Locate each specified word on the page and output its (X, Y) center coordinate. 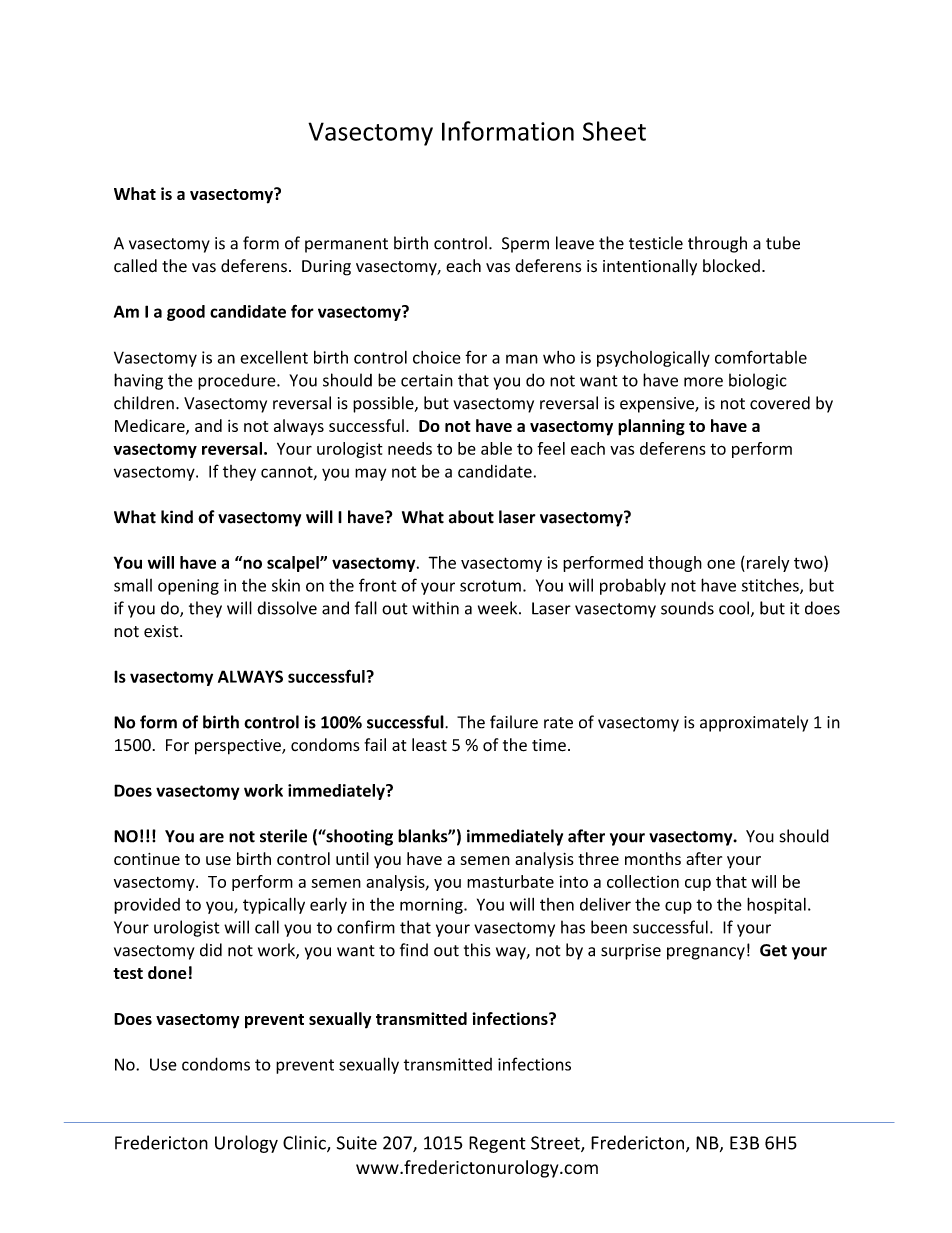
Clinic (305, 1143)
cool (734, 608)
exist (162, 631)
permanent (346, 245)
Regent (497, 1144)
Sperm (525, 245)
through (717, 244)
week (499, 608)
